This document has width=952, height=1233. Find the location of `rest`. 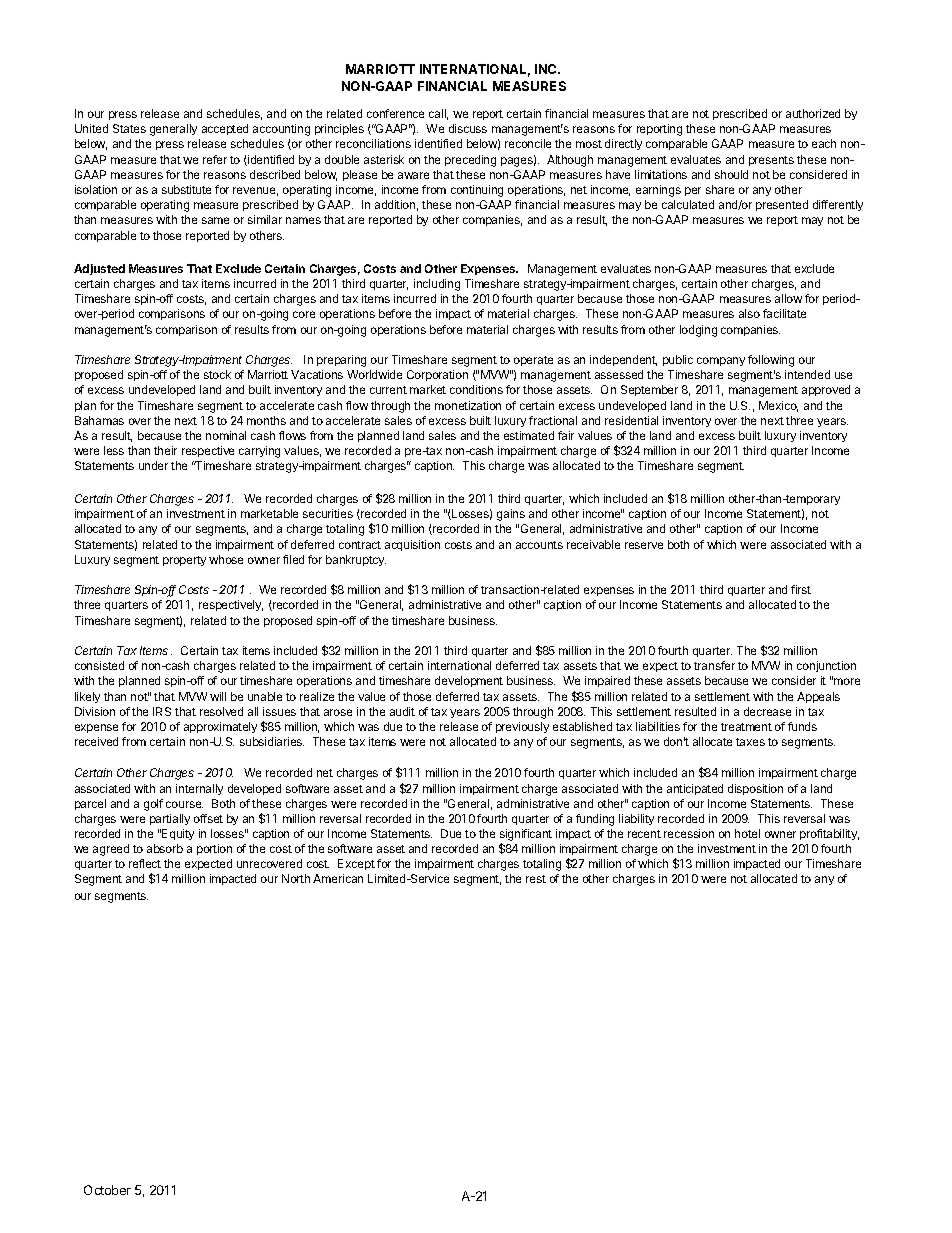

rest is located at coordinates (536, 879).
